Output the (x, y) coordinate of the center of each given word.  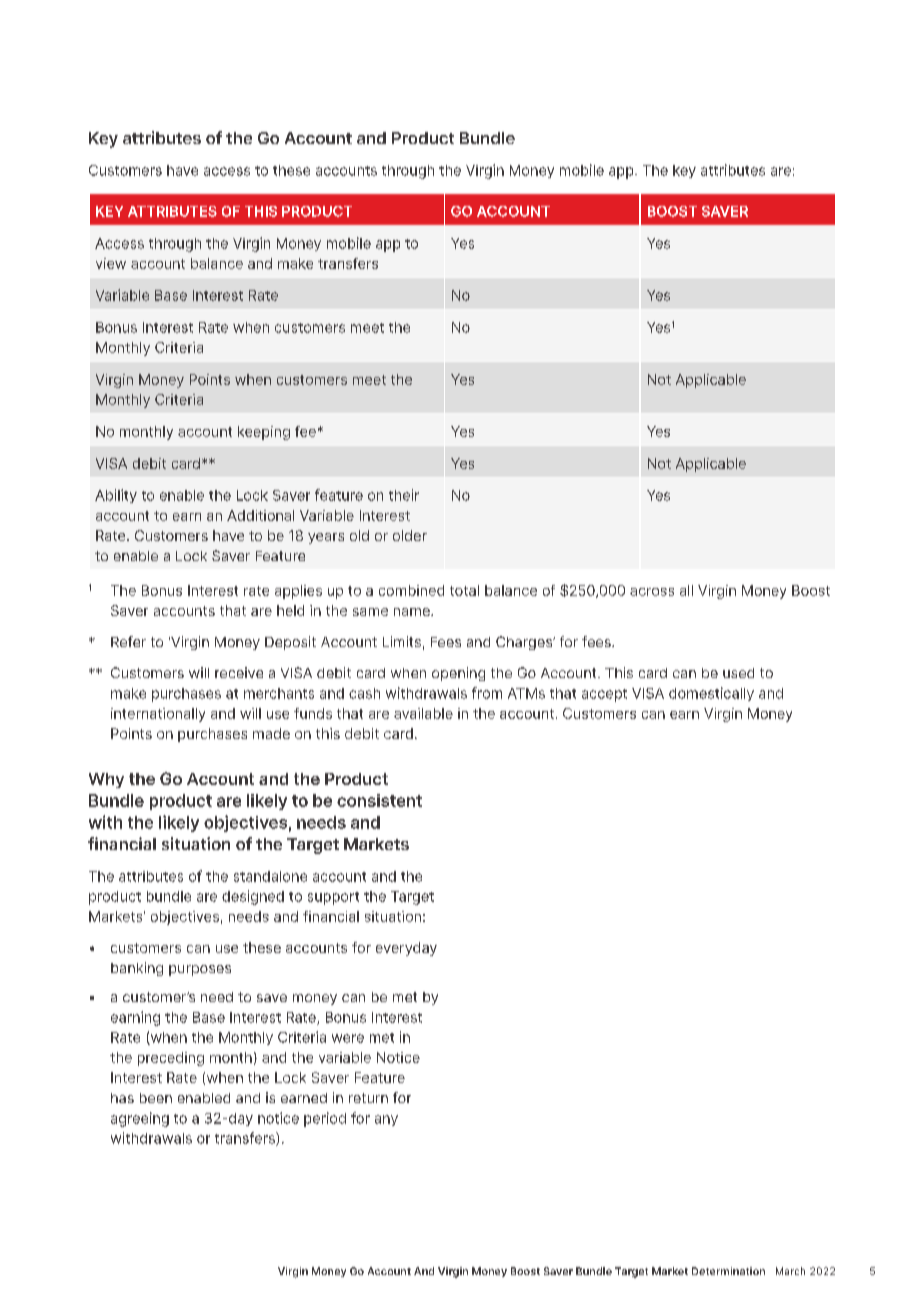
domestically (711, 694)
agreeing (140, 1119)
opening (458, 674)
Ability (116, 496)
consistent (379, 800)
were (348, 1038)
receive (239, 672)
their (404, 495)
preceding (171, 1059)
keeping (264, 433)
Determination (728, 1271)
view (111, 263)
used (738, 673)
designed (253, 897)
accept (604, 695)
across (652, 592)
